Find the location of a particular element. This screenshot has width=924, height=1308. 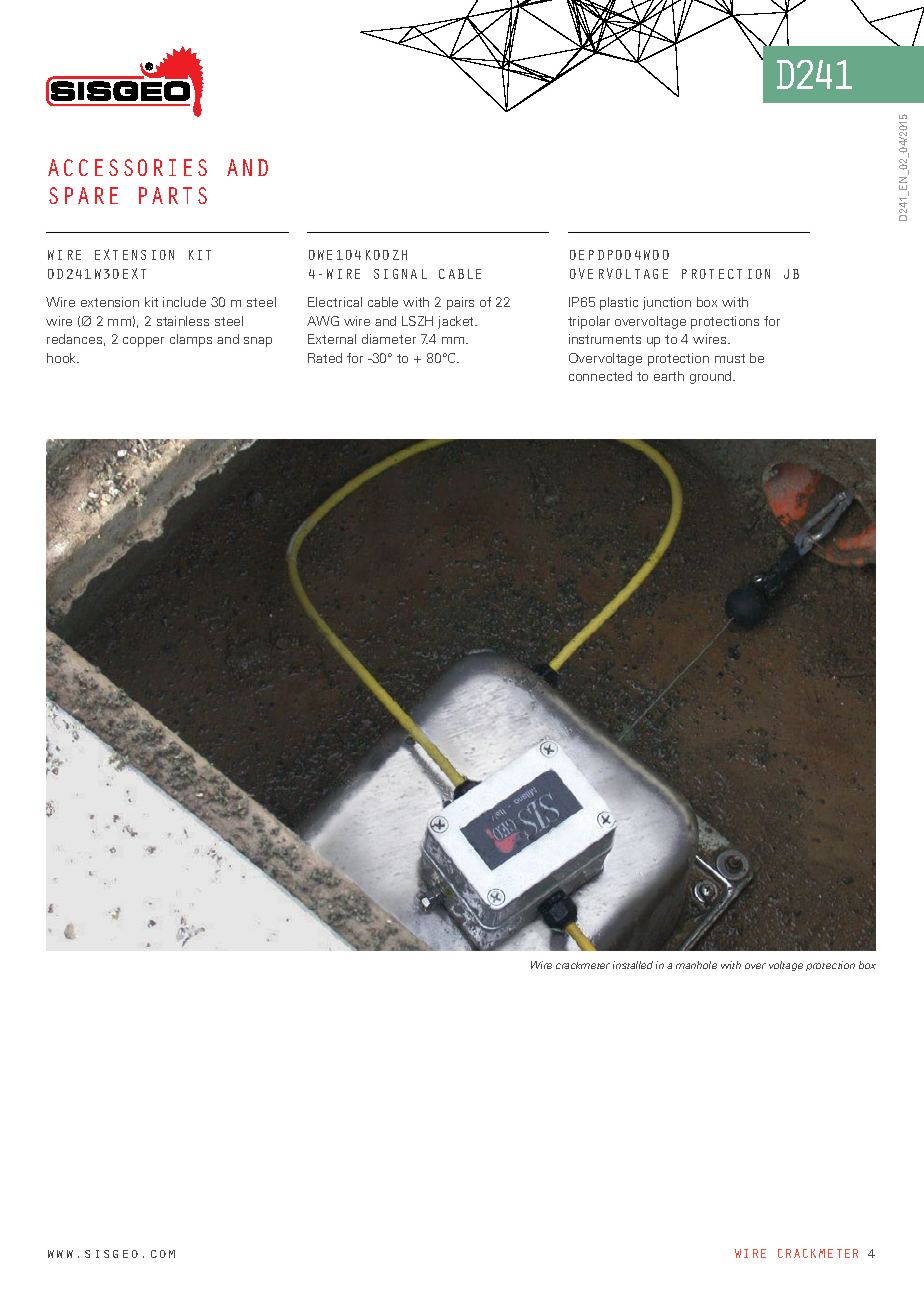

SIGNAL is located at coordinates (400, 274).
